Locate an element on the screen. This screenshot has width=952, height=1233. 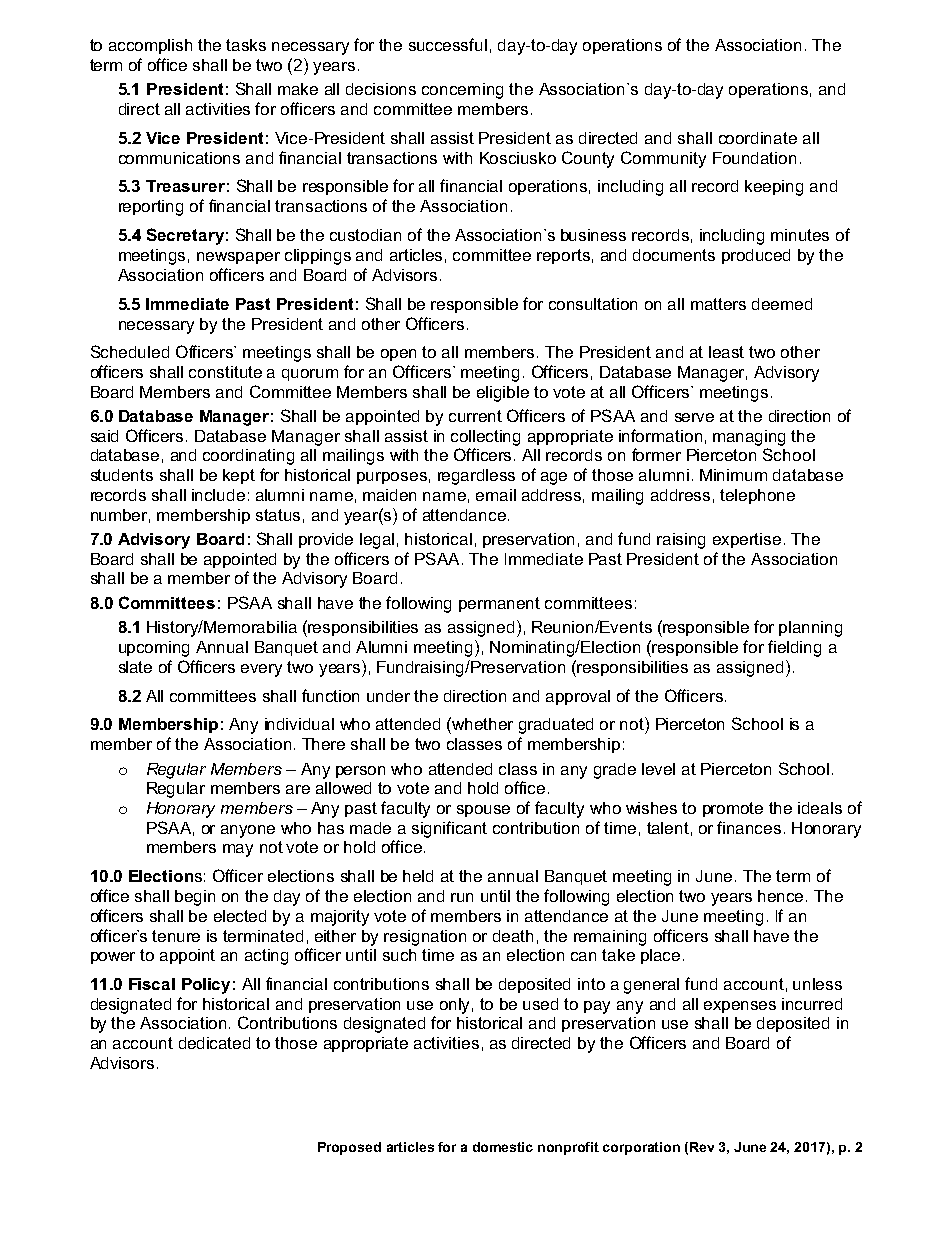
anyone is located at coordinates (248, 831).
